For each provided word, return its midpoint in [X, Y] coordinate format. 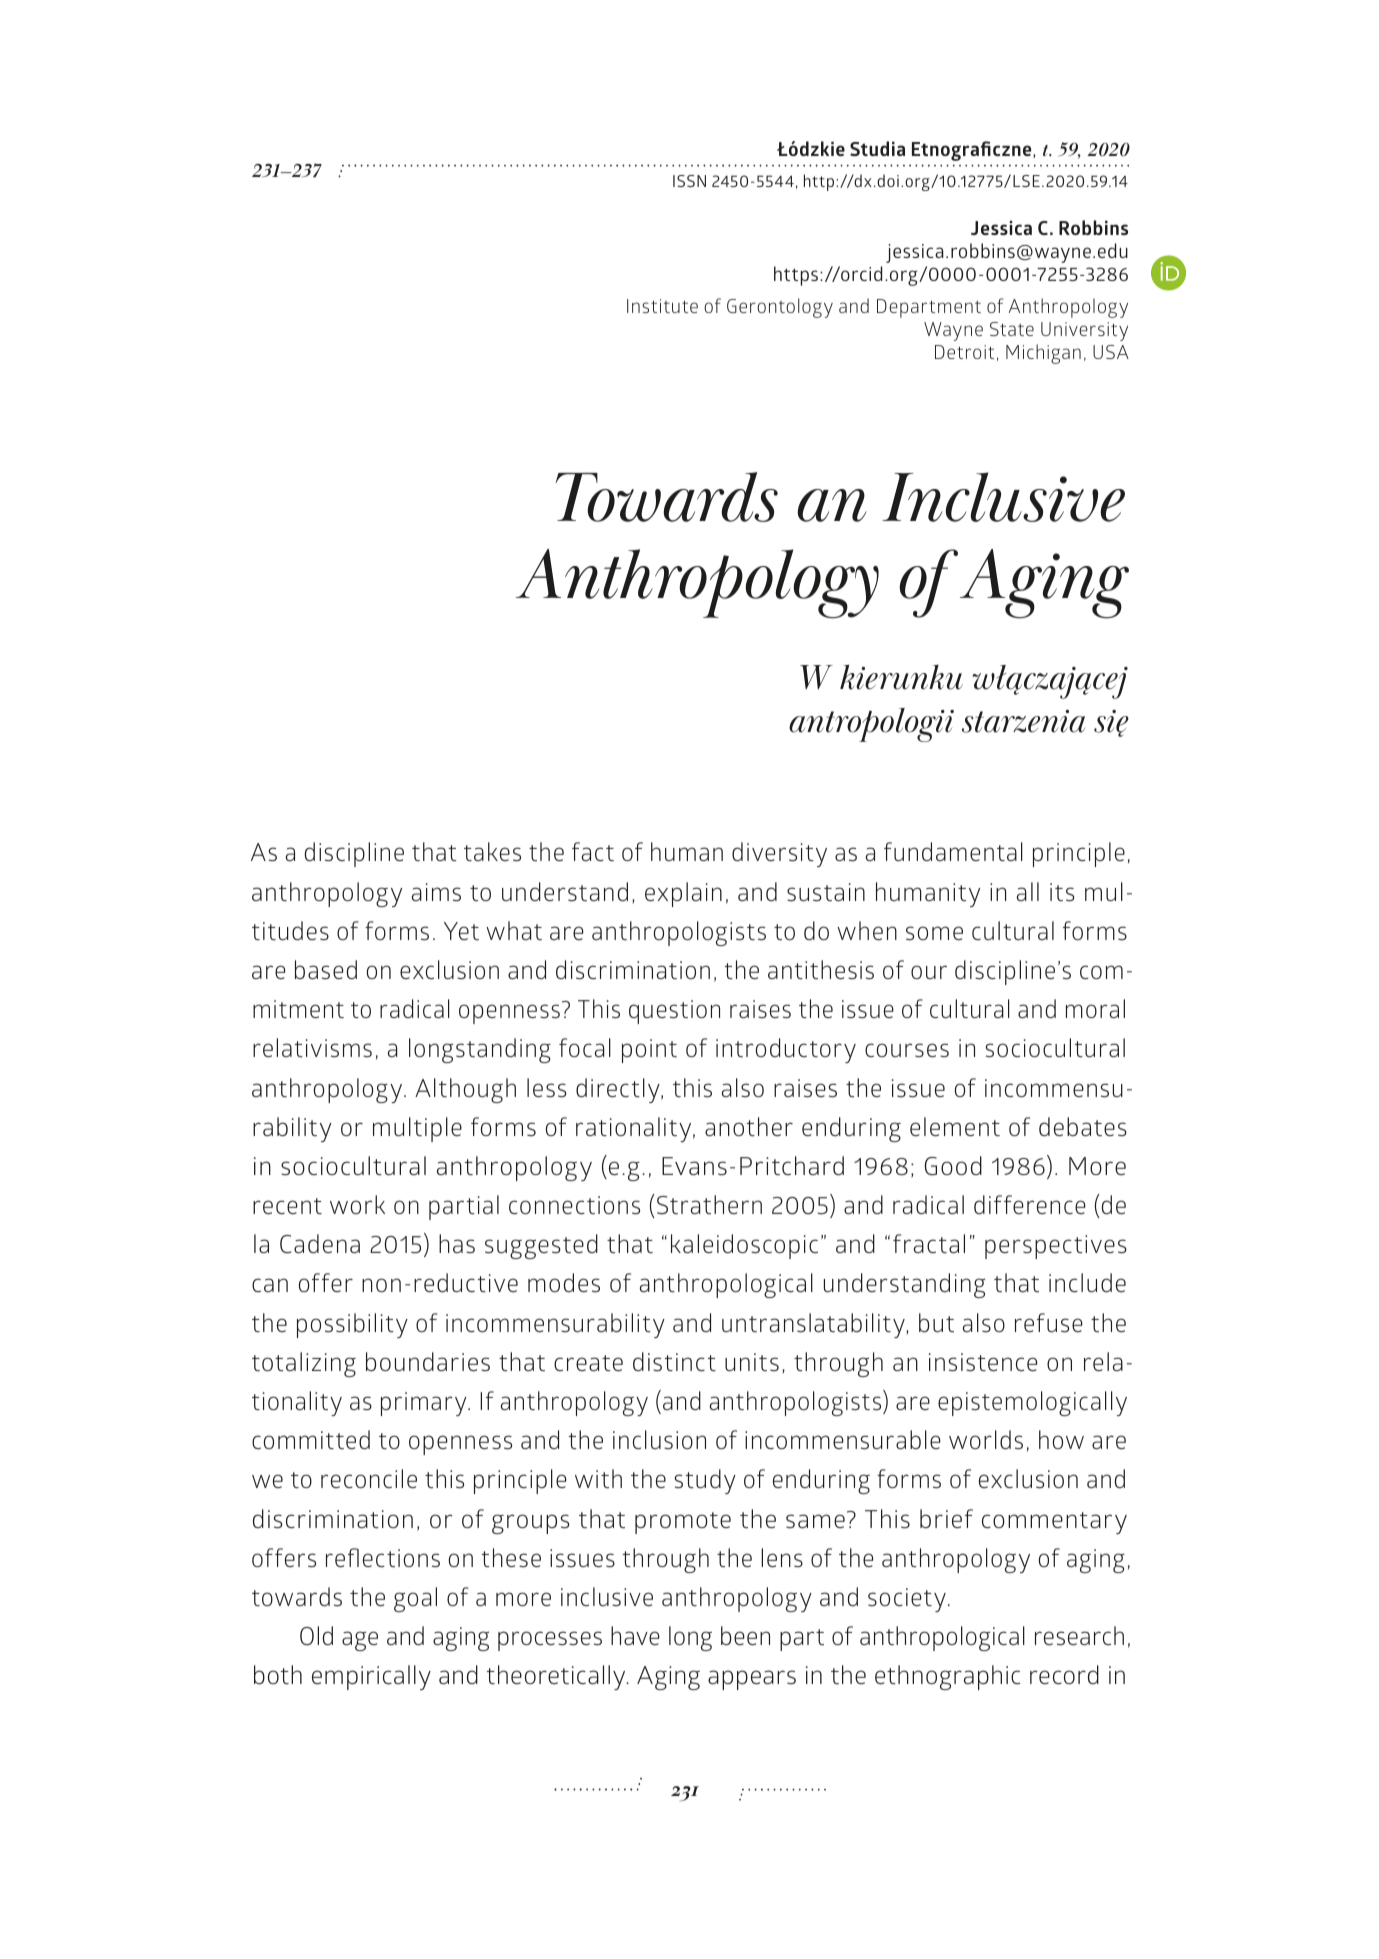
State [1012, 329]
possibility [352, 1325]
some [934, 933]
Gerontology [780, 308]
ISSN [689, 181]
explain [683, 894]
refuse [1049, 1323]
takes [492, 852]
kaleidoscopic [744, 1246]
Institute [662, 306]
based [326, 970]
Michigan [1043, 354]
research [1079, 1636]
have [635, 1636]
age [360, 1641]
